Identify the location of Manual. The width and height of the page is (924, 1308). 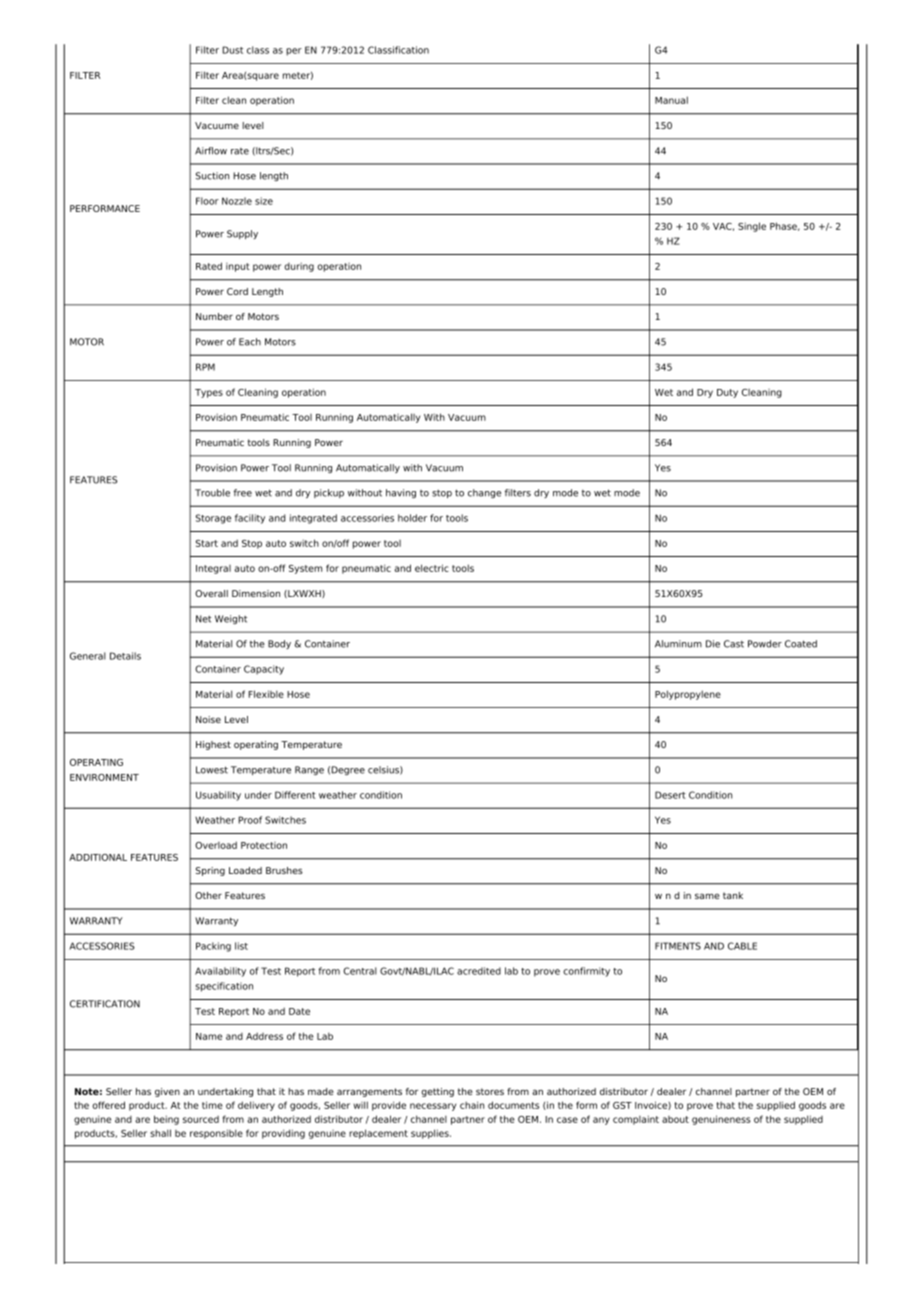
(671, 100).
